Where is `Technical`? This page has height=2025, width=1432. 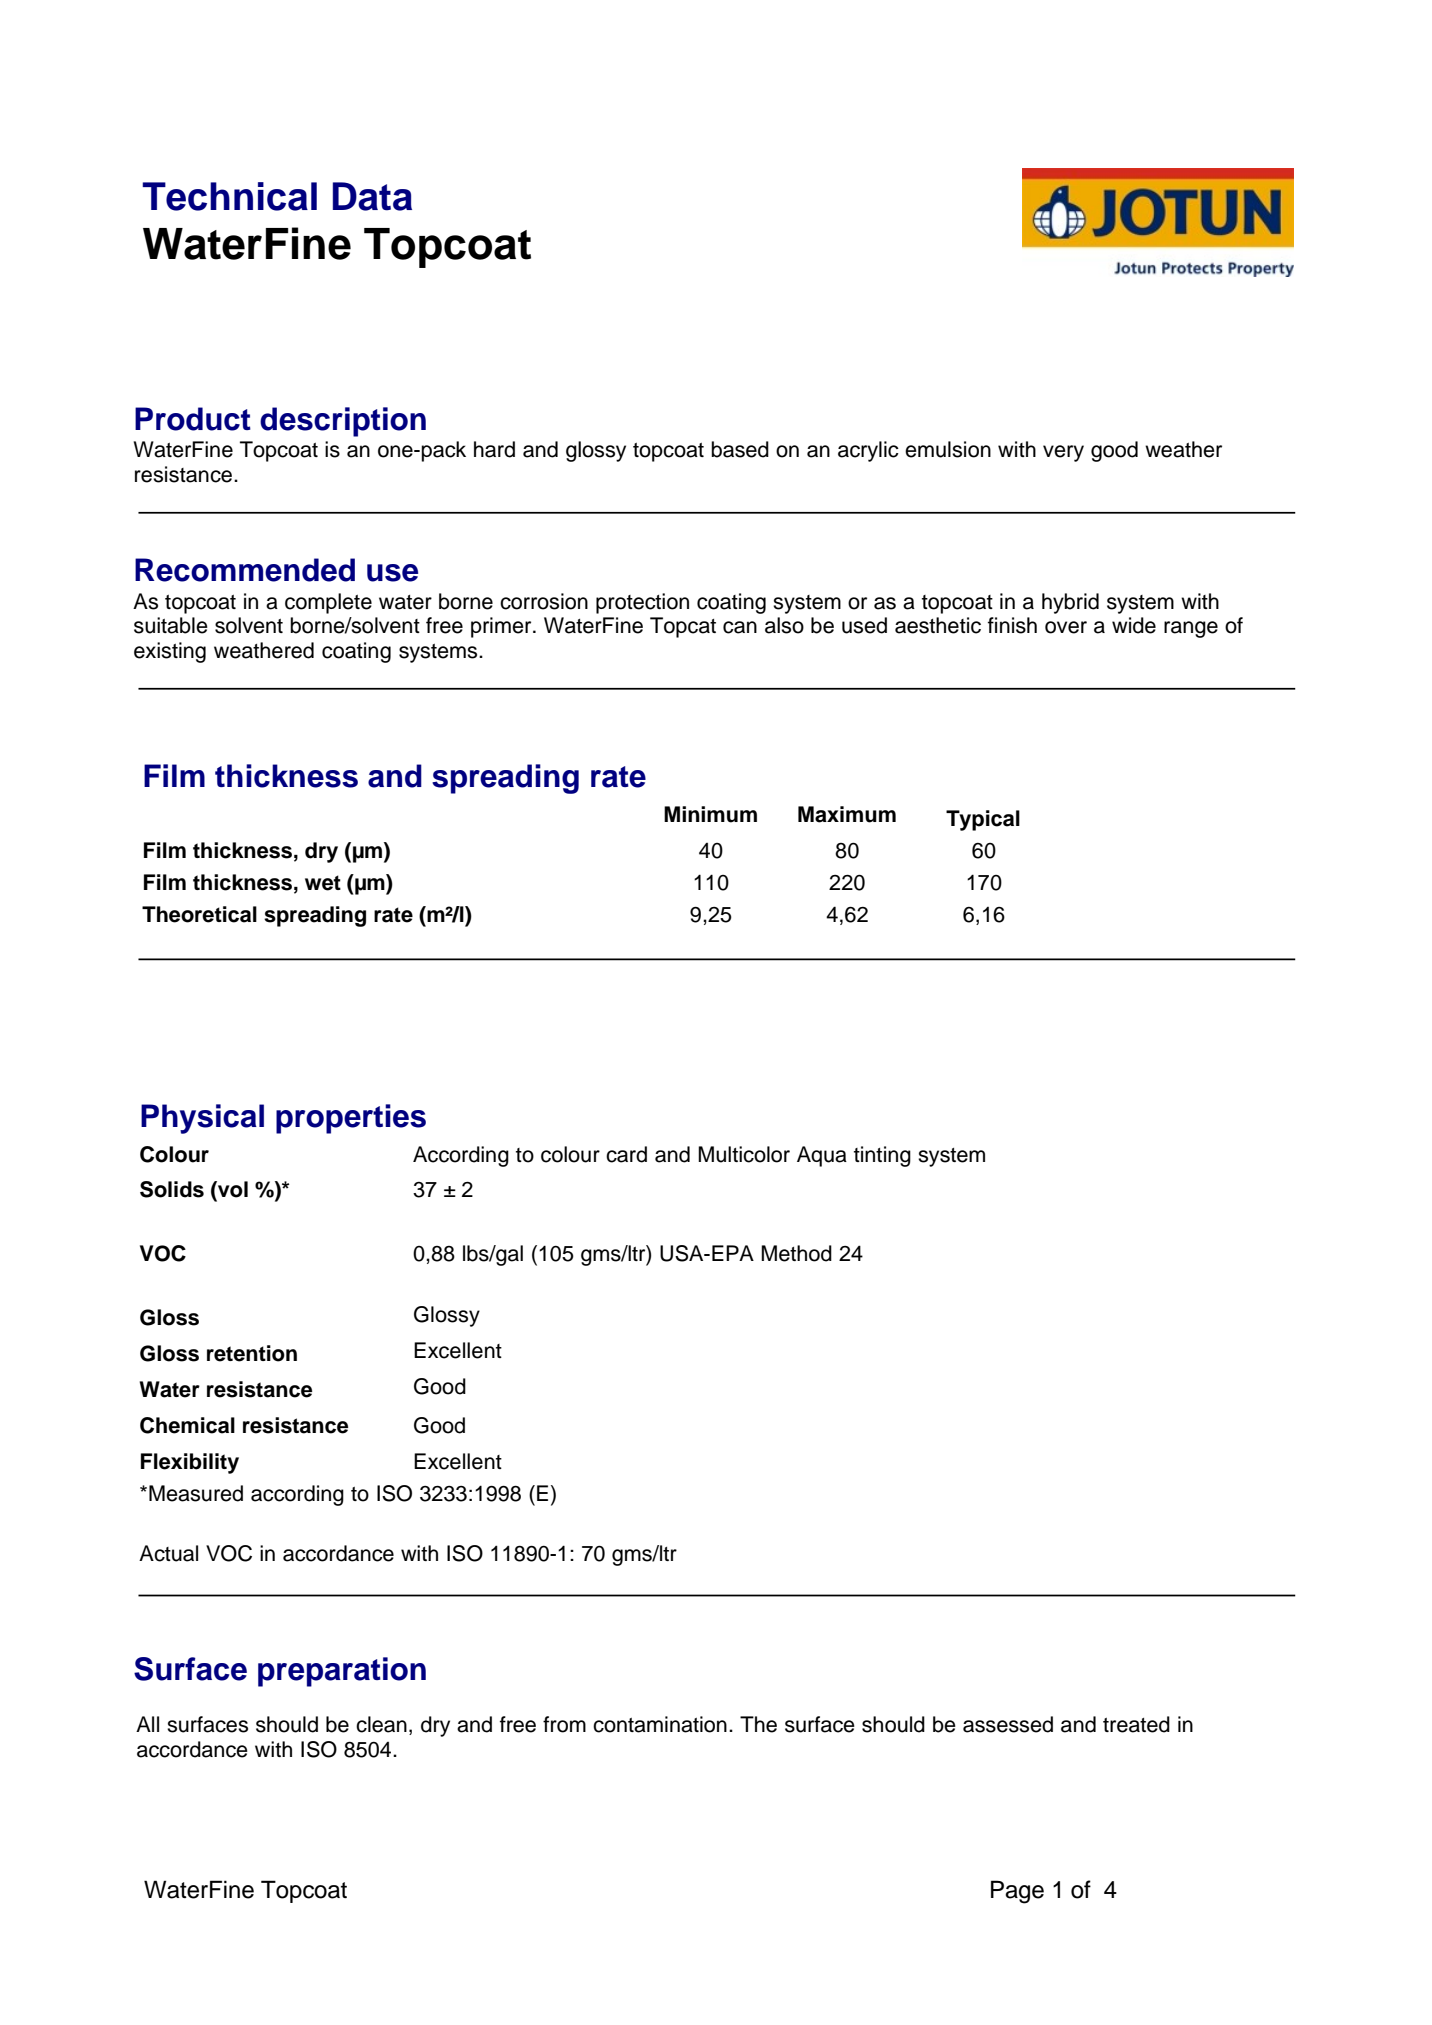
Technical is located at coordinates (229, 196).
